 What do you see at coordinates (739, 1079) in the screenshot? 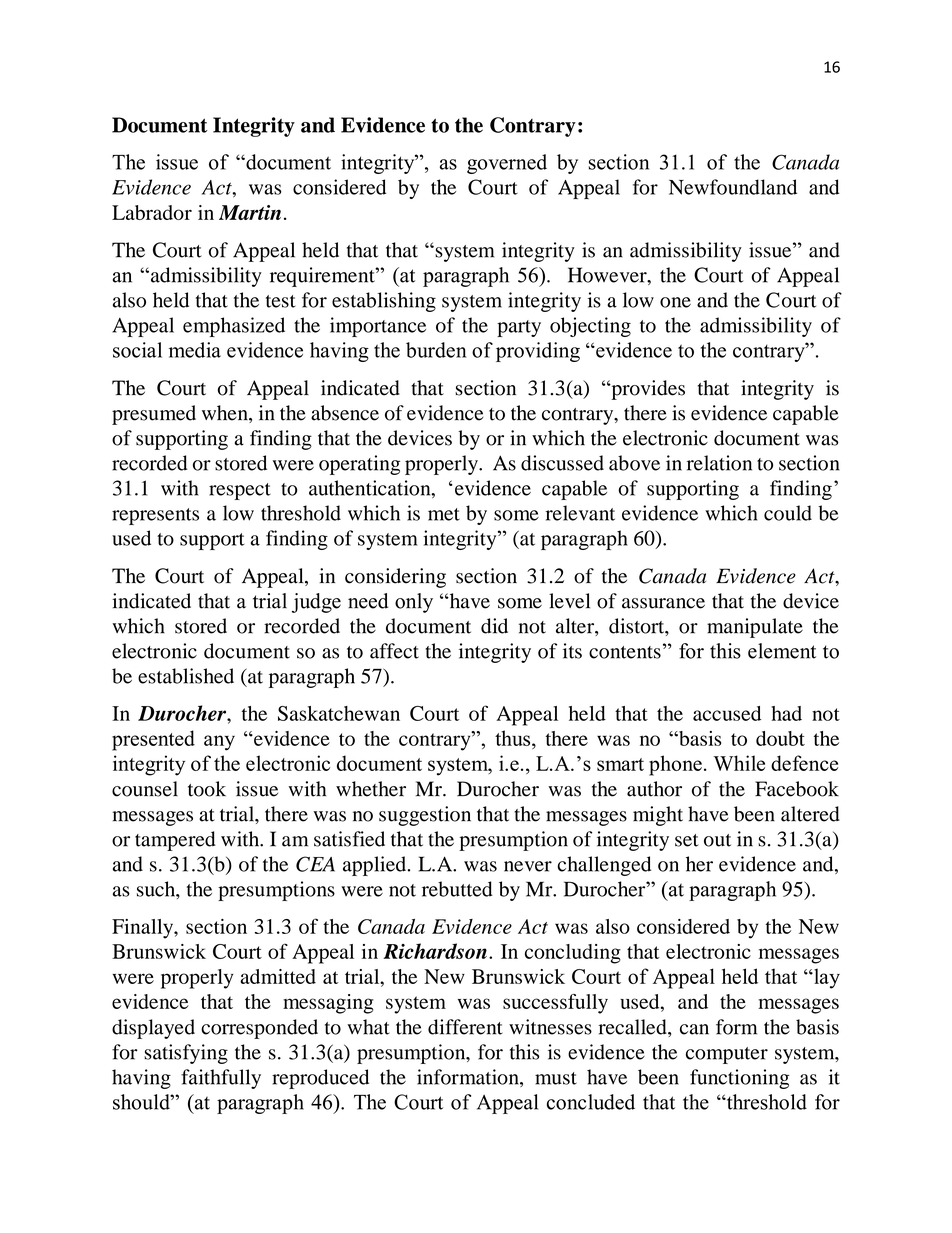
I see `functioning` at bounding box center [739, 1079].
